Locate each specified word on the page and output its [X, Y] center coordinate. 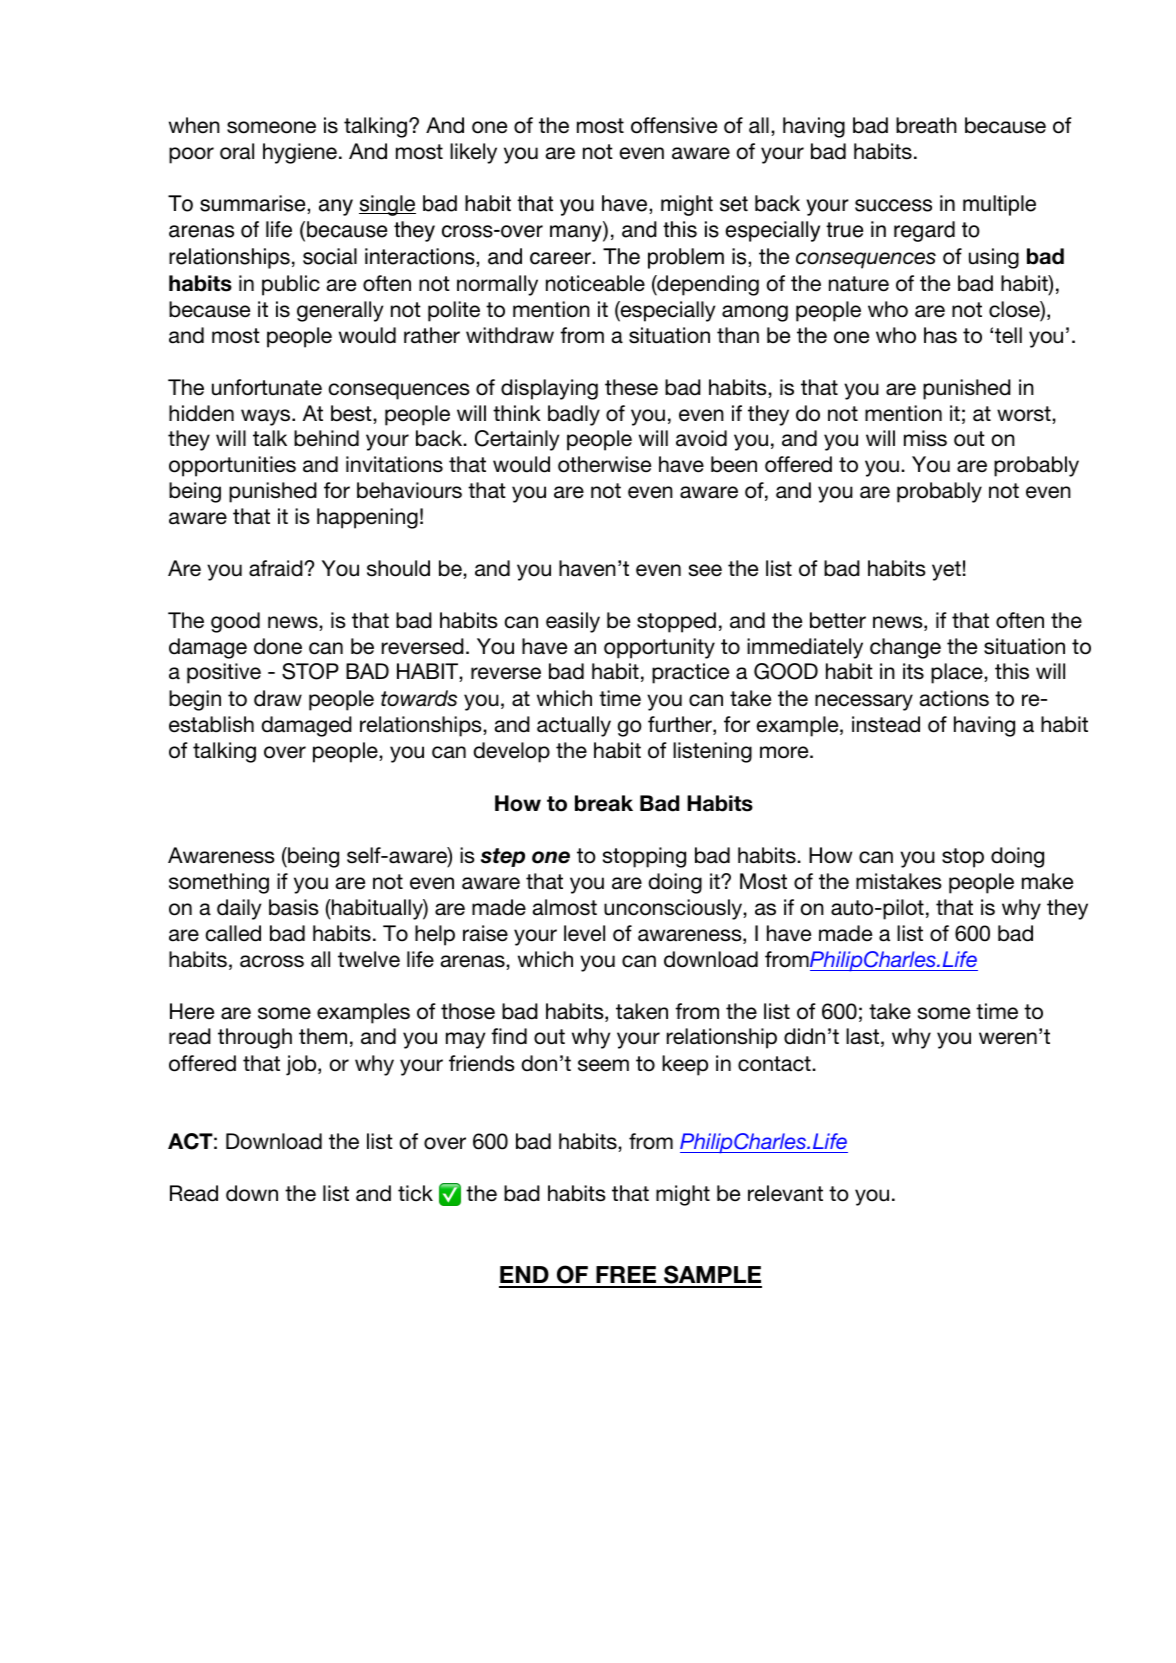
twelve [369, 959]
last [862, 1036]
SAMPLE [712, 1276]
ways [267, 417]
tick [415, 1193]
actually [574, 726]
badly [574, 415]
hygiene [300, 153]
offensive [674, 125]
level [584, 933]
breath [926, 125]
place [957, 673]
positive [224, 673]
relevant [785, 1193]
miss [925, 438]
